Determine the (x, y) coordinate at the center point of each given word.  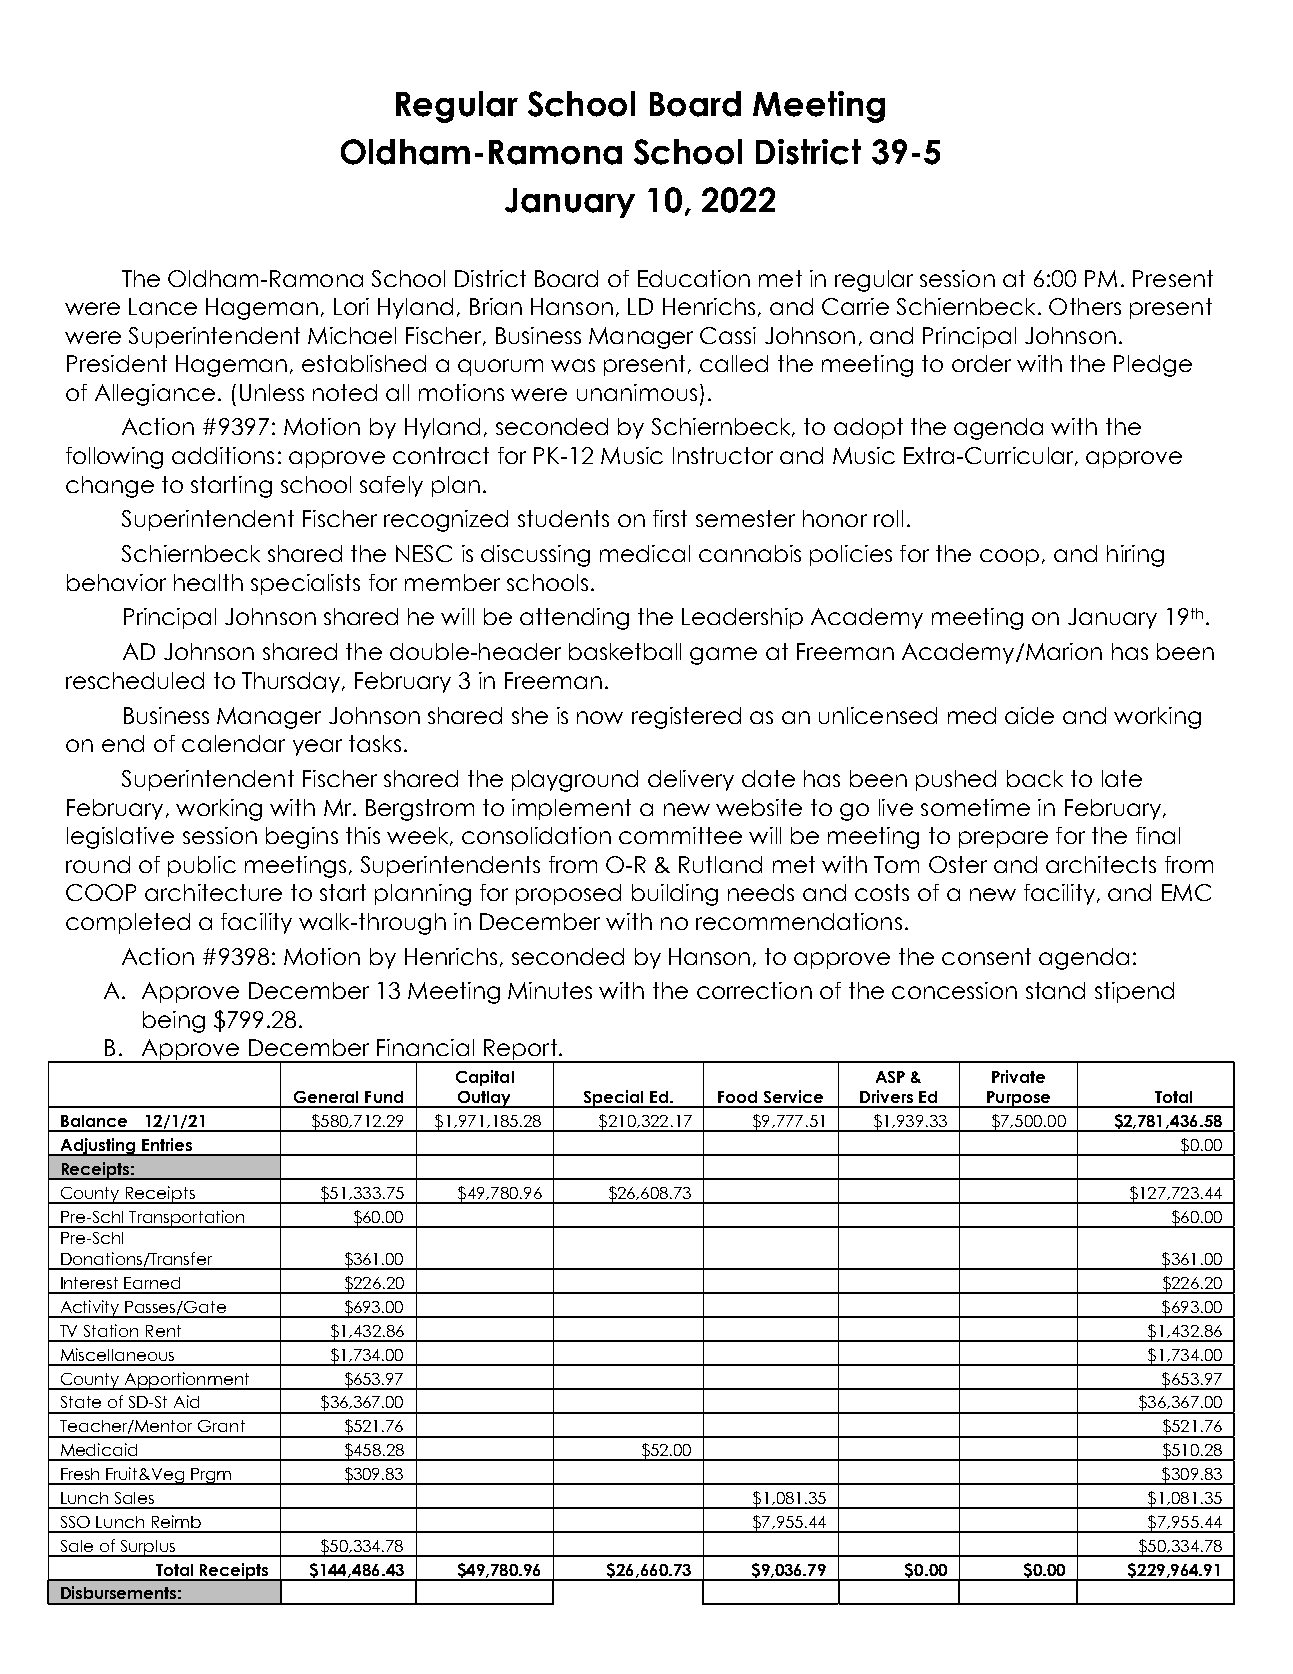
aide (1029, 715)
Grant (221, 1426)
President (117, 363)
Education (694, 278)
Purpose (1019, 1099)
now (600, 717)
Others (1085, 306)
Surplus (147, 1548)
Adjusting (97, 1147)
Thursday (292, 682)
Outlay (485, 1099)
